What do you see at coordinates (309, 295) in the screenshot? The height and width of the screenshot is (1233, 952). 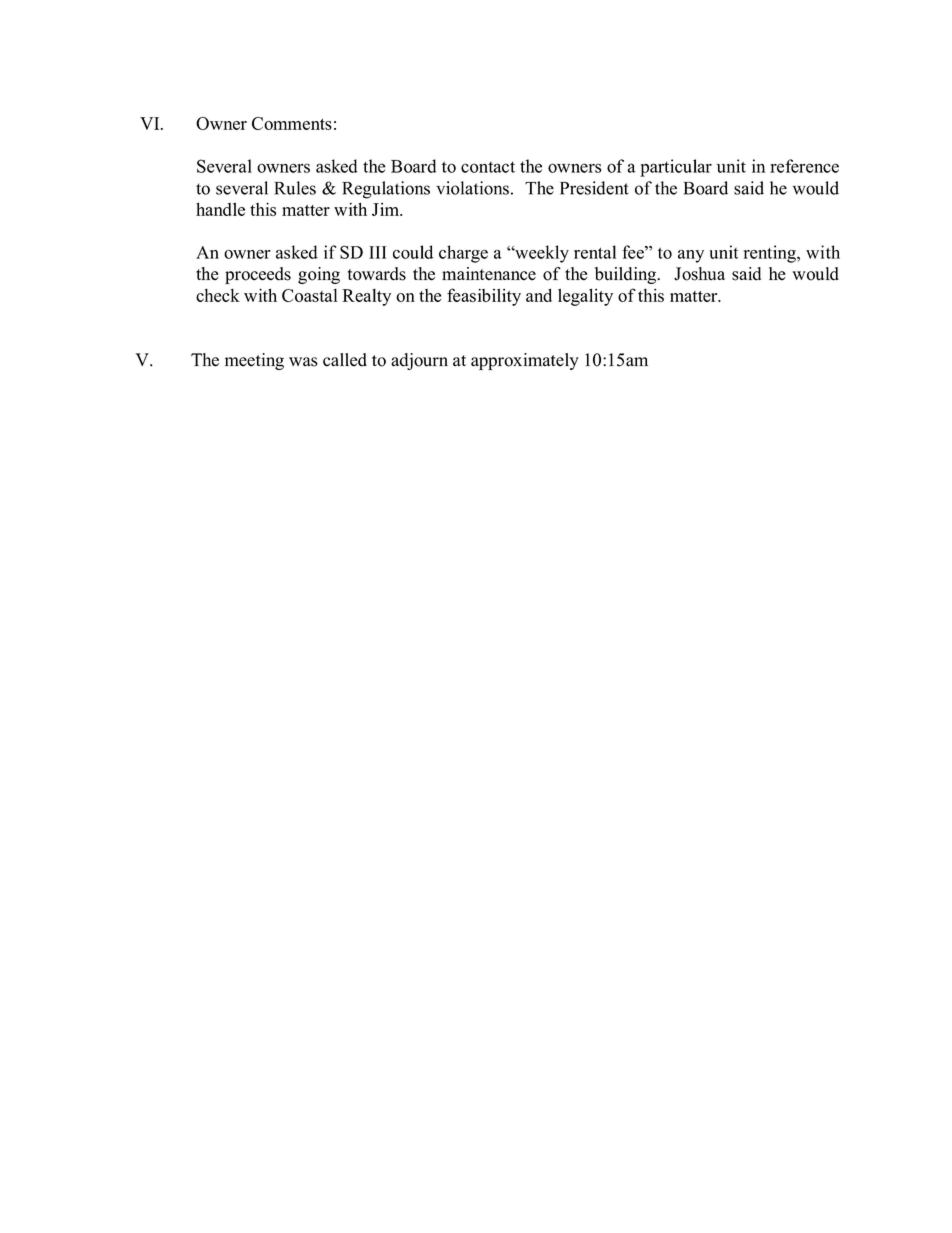 I see `Coastal` at bounding box center [309, 295].
